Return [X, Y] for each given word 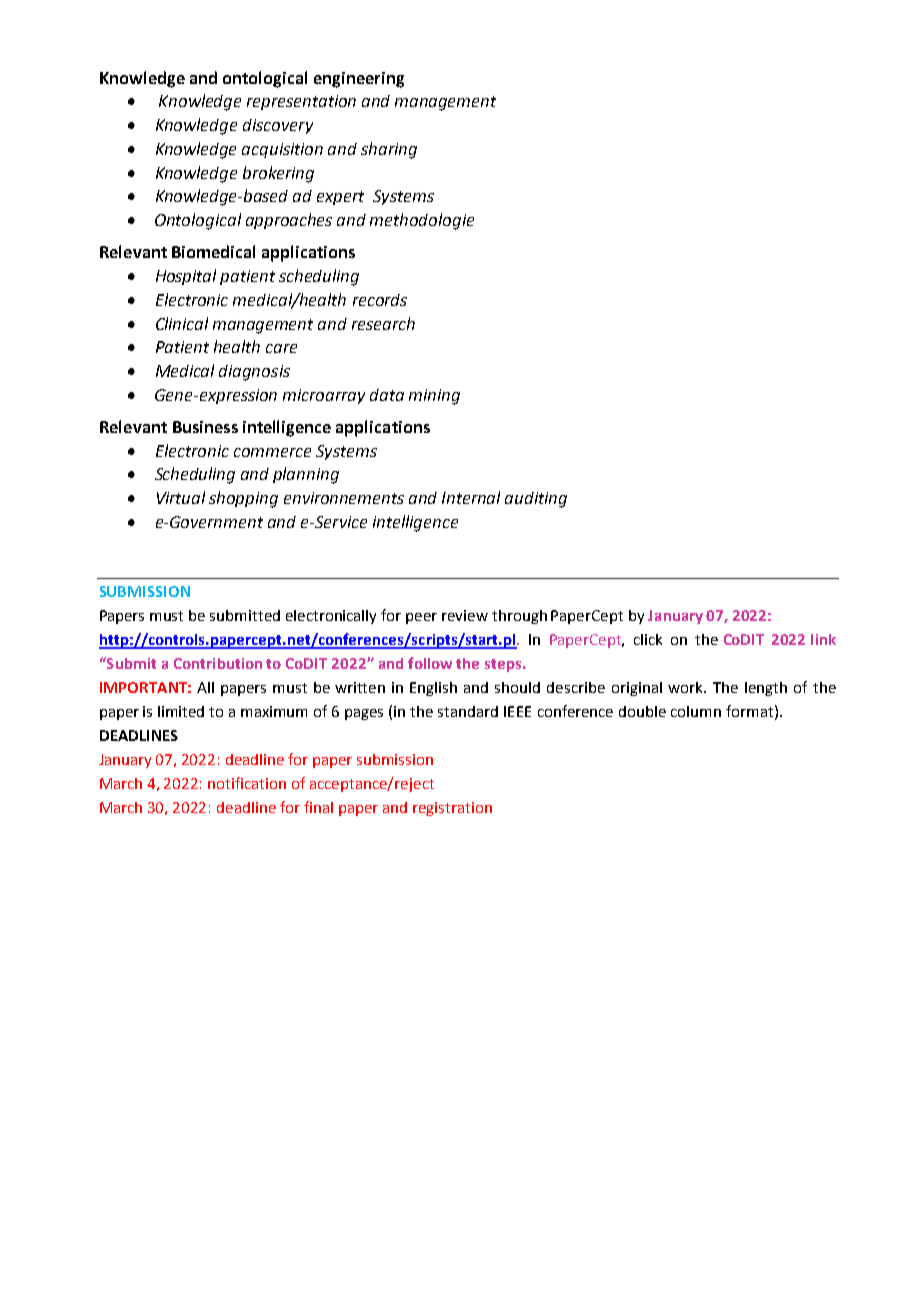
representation [301, 102]
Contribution [218, 663]
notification [247, 783]
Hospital [186, 277]
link [823, 639]
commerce [272, 452]
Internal [471, 497]
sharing [389, 150]
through [519, 617]
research [383, 323]
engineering [359, 80]
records [380, 300]
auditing [536, 500]
